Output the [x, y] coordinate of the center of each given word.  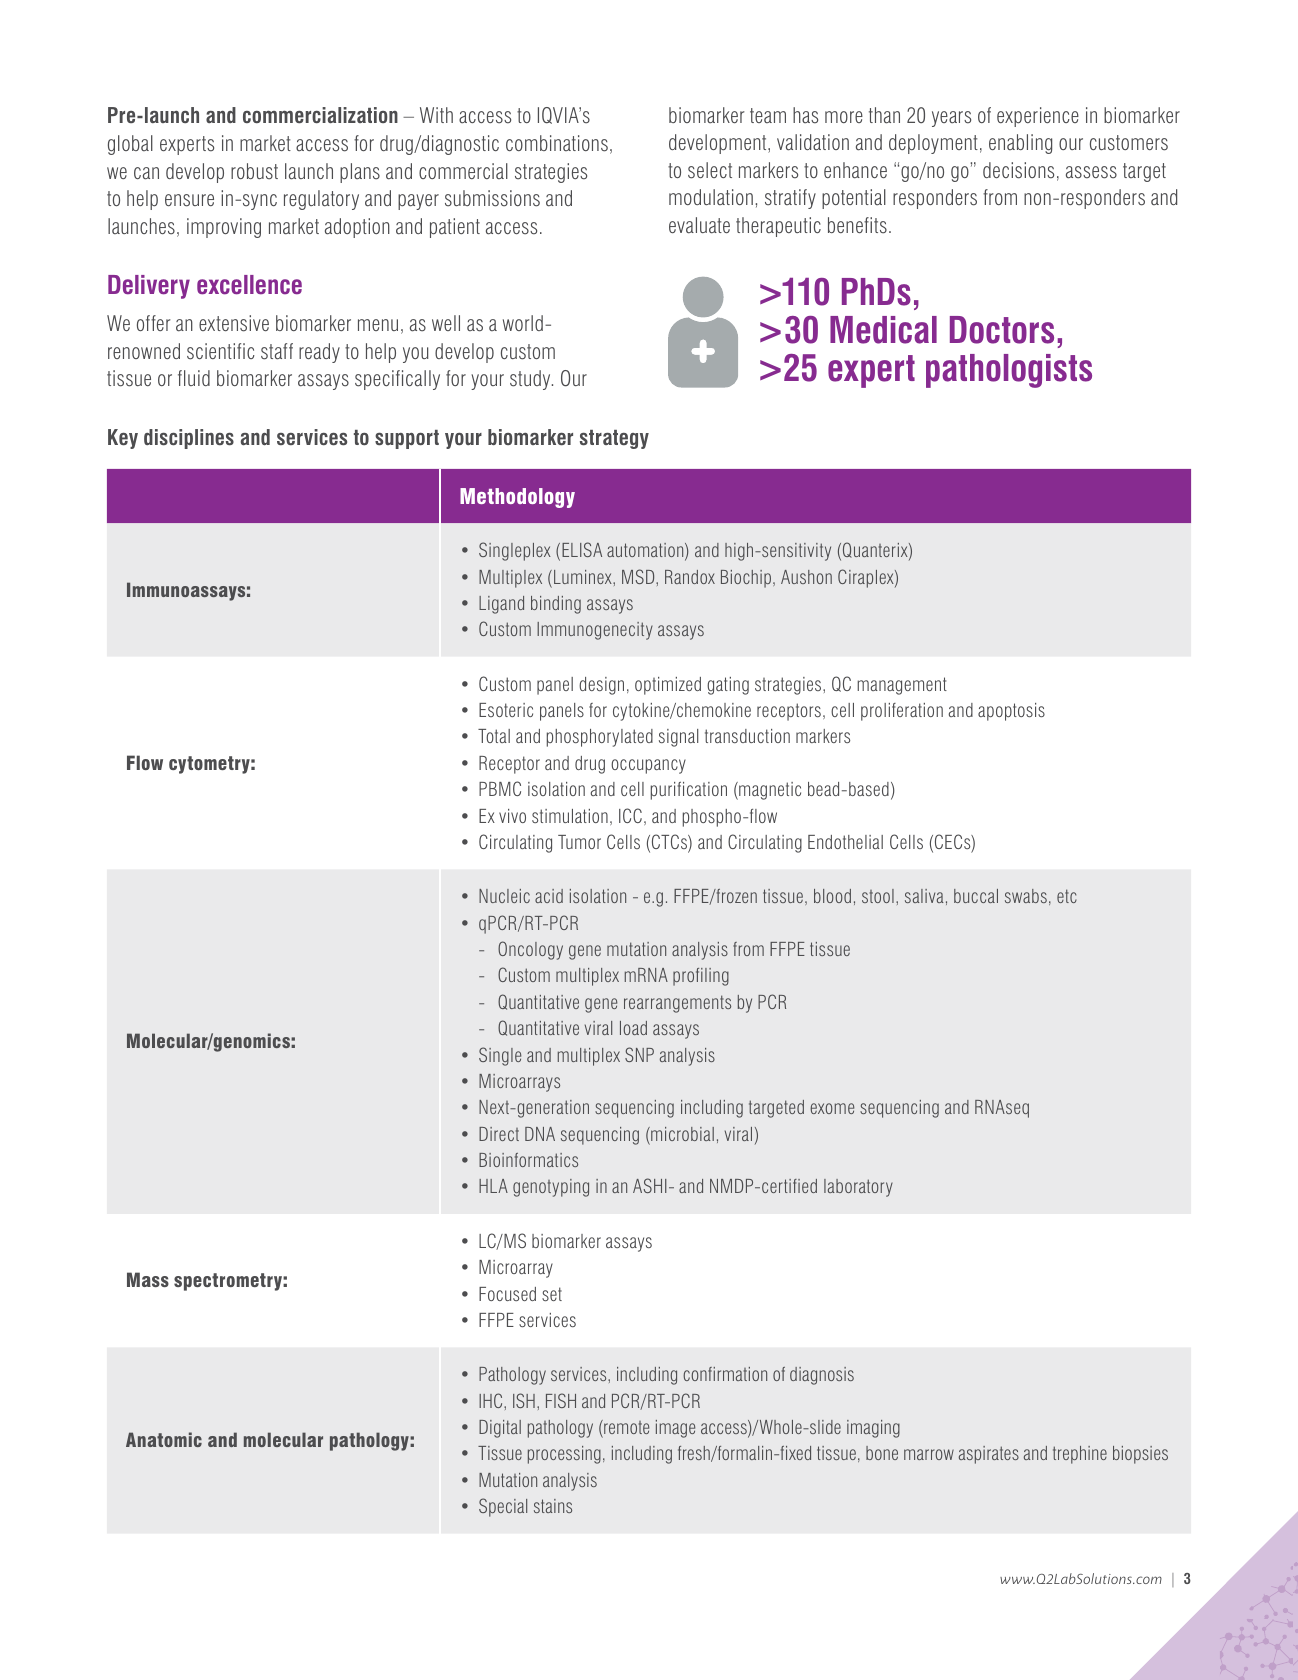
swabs [1026, 896]
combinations [557, 143]
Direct [499, 1134]
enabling [1020, 144]
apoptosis [1011, 712]
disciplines [189, 439]
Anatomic [164, 1439]
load [633, 1028]
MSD [639, 576]
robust [254, 171]
